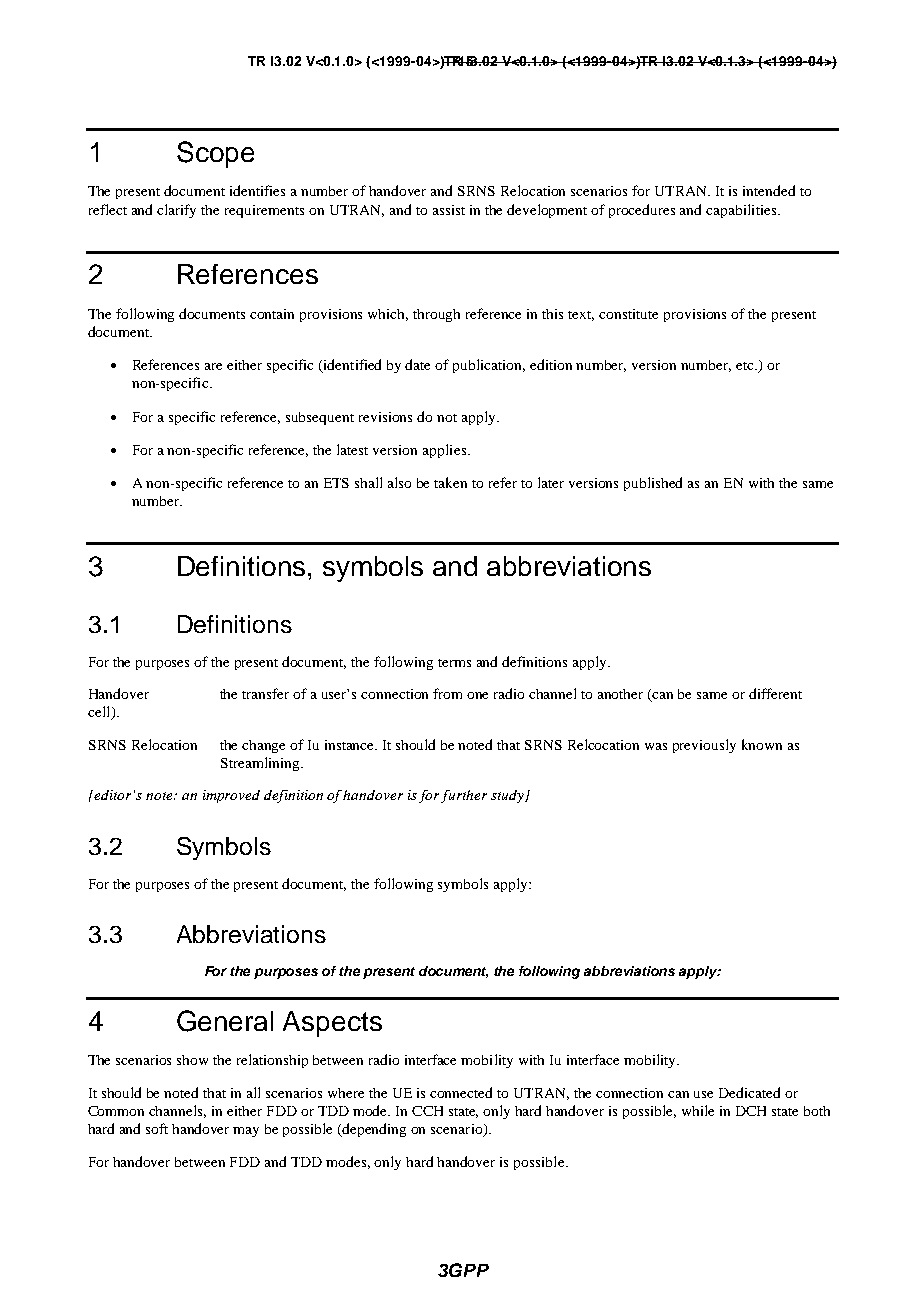  What do you see at coordinates (454, 663) in the image?
I see `terms` at bounding box center [454, 663].
